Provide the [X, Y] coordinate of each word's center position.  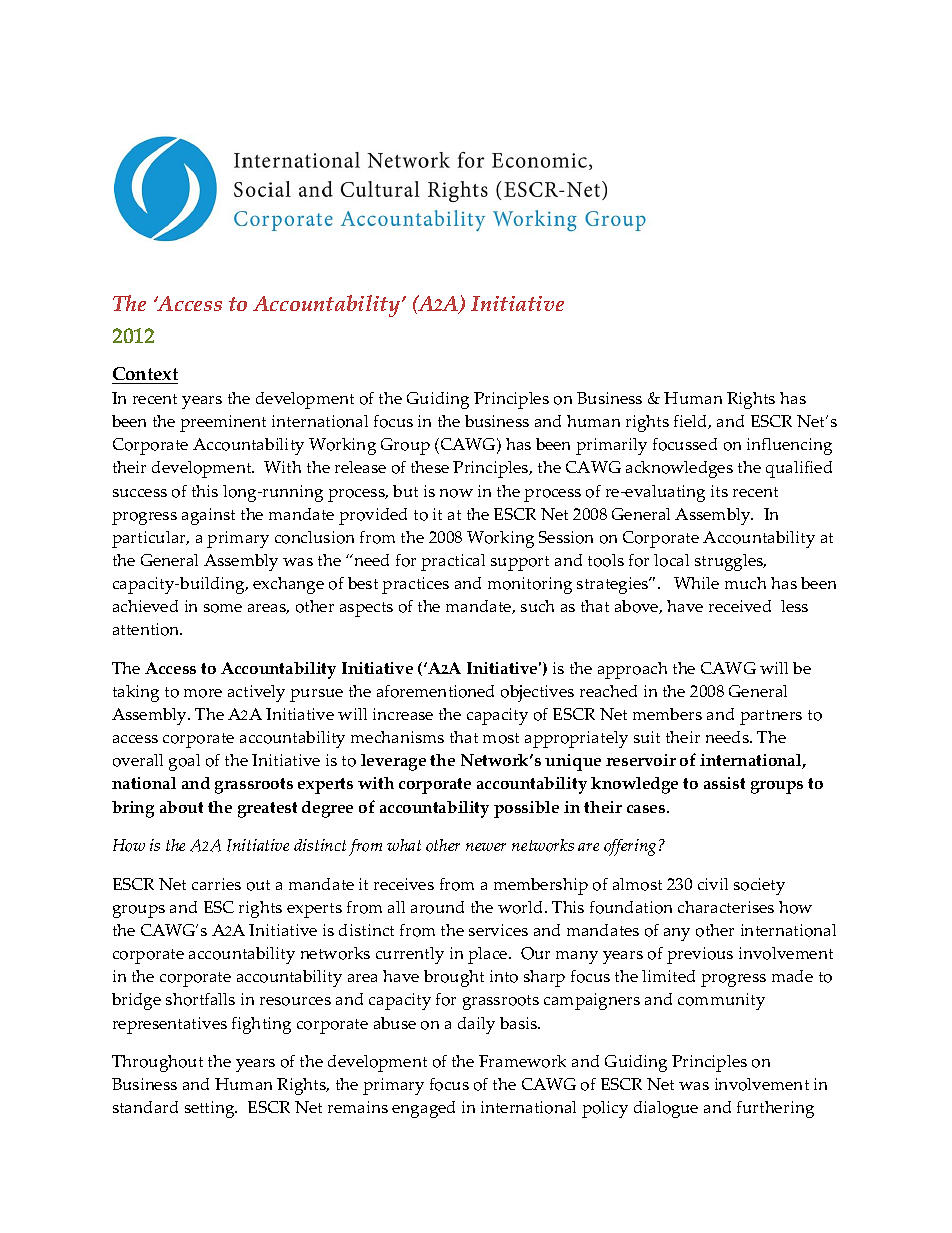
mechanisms [397, 737]
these [430, 467]
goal [184, 762]
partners [771, 717]
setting [211, 1109]
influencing [789, 446]
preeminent [223, 423]
